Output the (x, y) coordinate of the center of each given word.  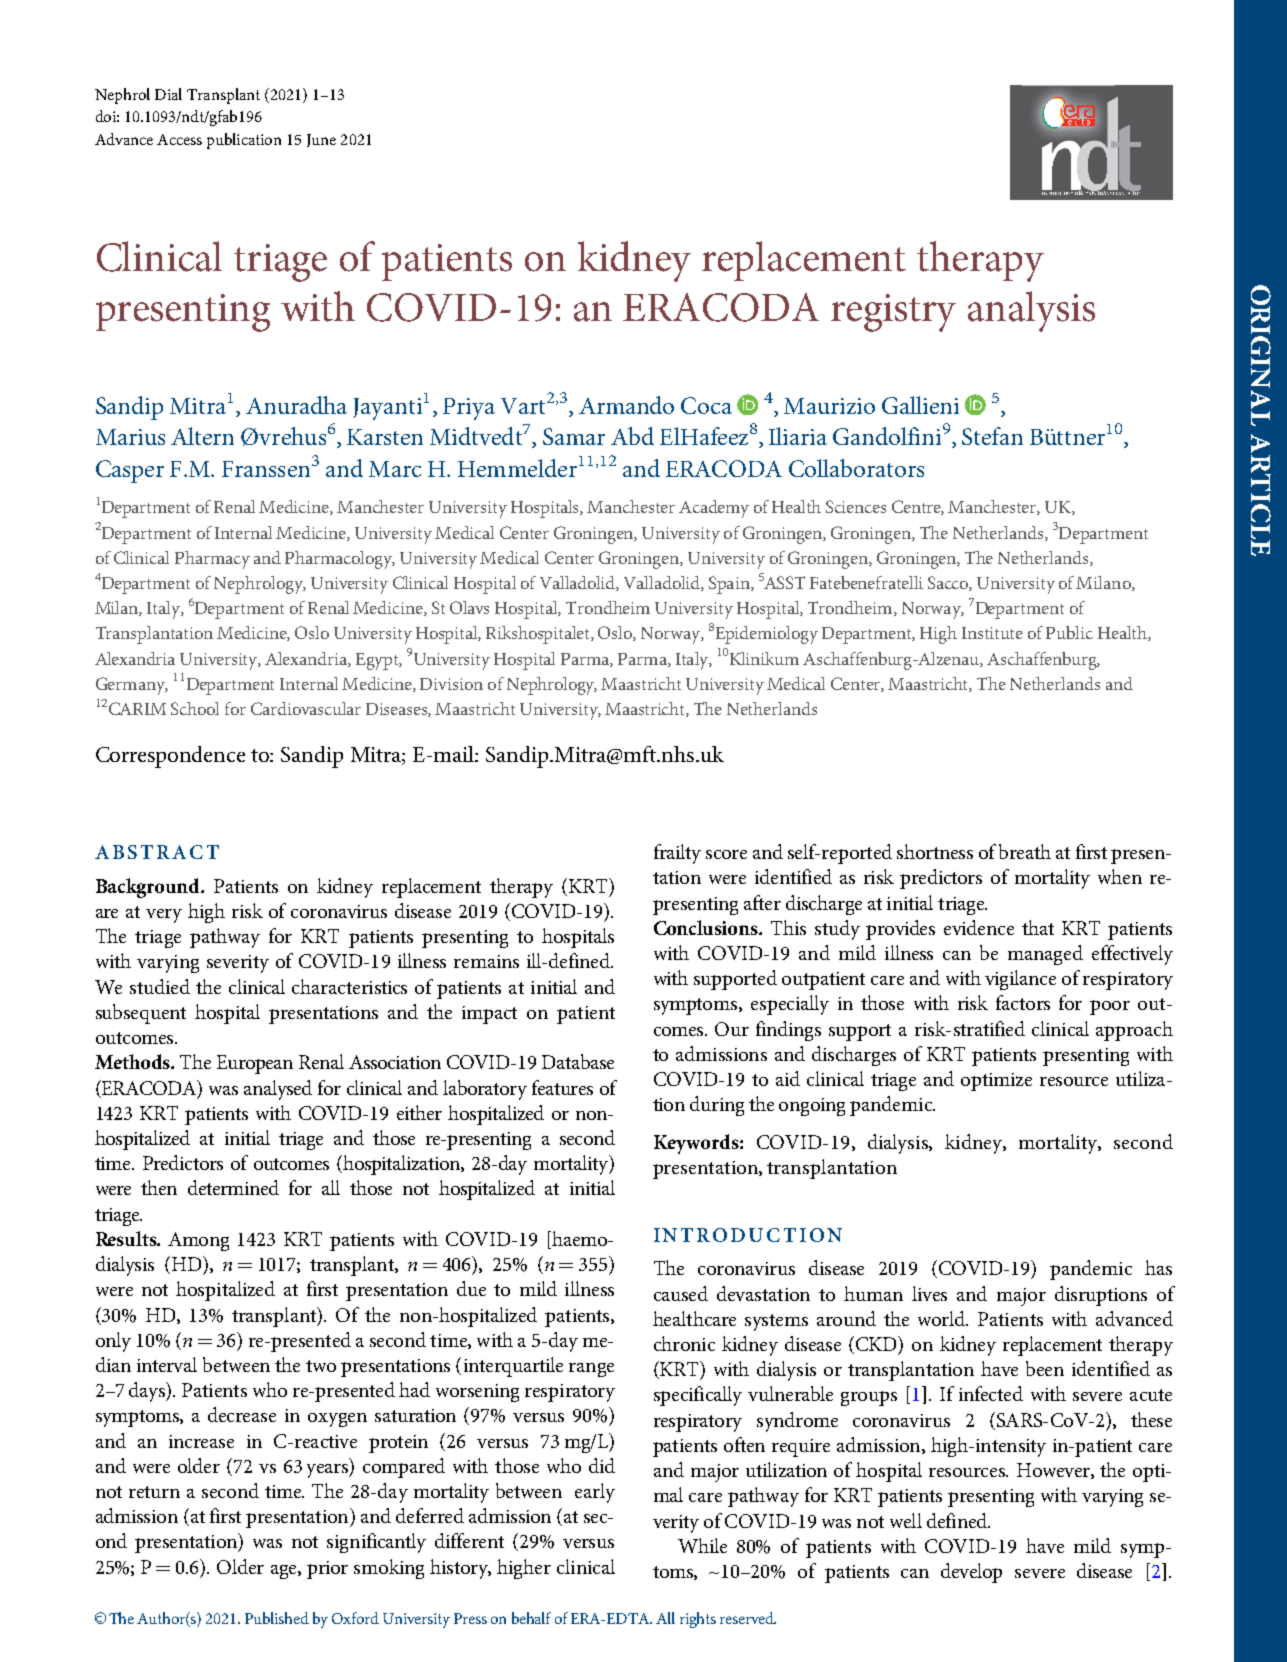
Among (198, 1241)
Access (179, 139)
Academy (714, 509)
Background (149, 888)
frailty (677, 854)
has (1158, 1267)
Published (277, 1618)
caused (681, 1293)
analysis (1031, 311)
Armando (626, 405)
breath (1025, 851)
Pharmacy (212, 560)
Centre (918, 507)
